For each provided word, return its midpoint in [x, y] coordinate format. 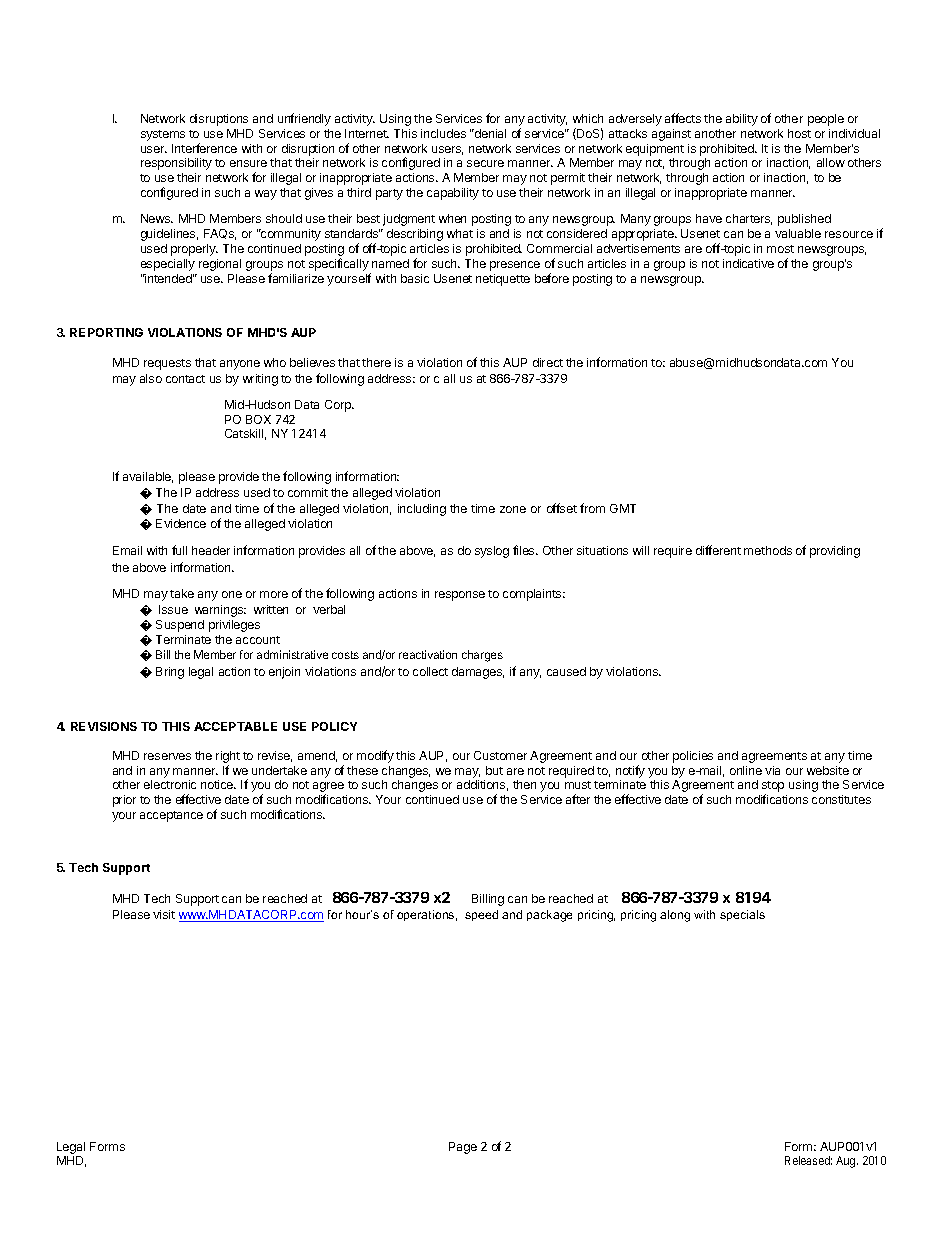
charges [482, 656]
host [799, 133]
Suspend [180, 626]
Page [463, 1148]
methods [768, 550]
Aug [847, 1162]
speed [481, 915]
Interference [204, 148]
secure [485, 163]
